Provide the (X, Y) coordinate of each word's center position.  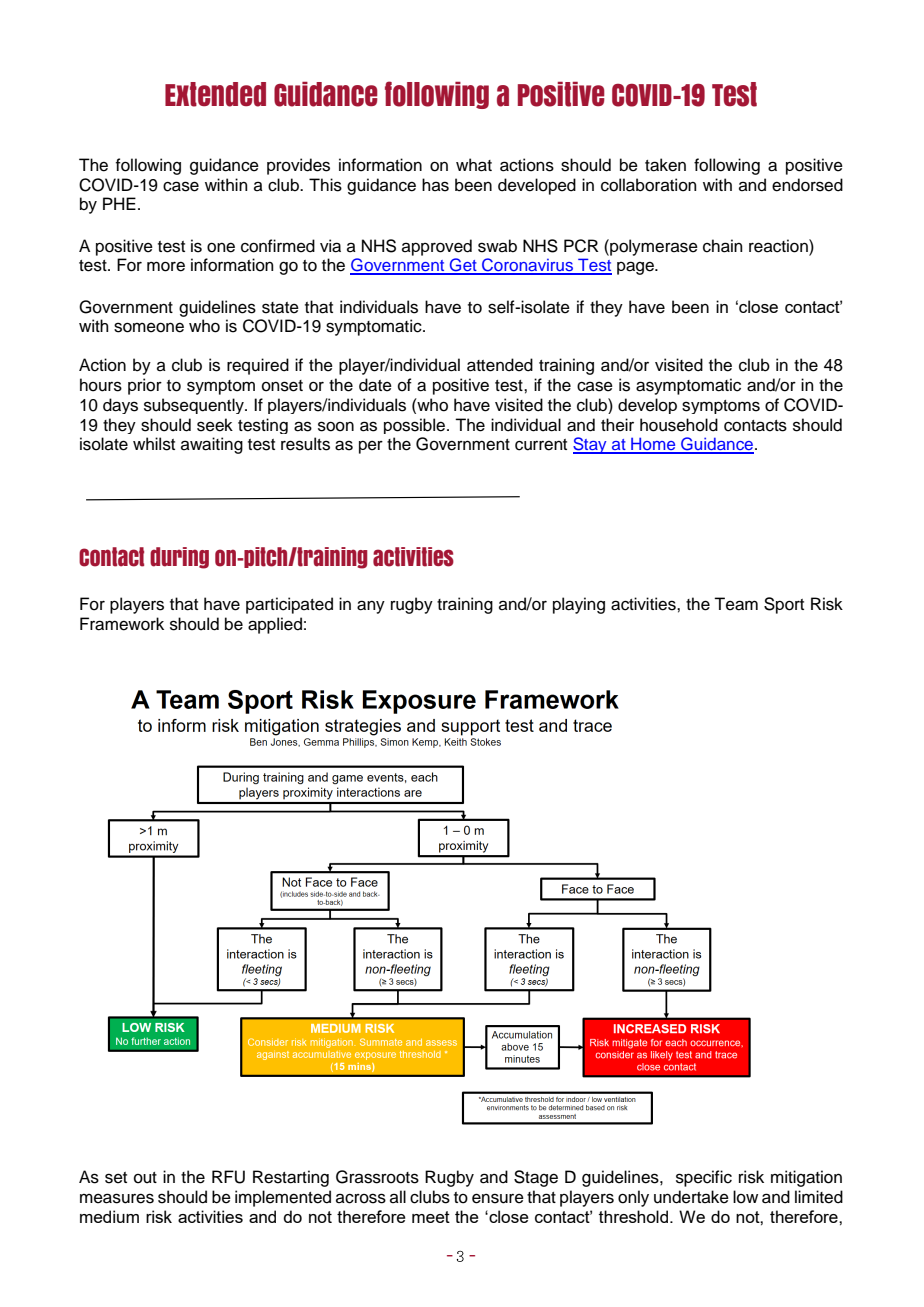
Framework (122, 624)
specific (704, 1178)
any (371, 607)
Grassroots (377, 1177)
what (474, 165)
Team (736, 604)
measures (117, 1198)
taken (665, 165)
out (145, 1178)
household (679, 425)
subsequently (195, 406)
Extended (215, 94)
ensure (498, 1198)
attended (500, 365)
